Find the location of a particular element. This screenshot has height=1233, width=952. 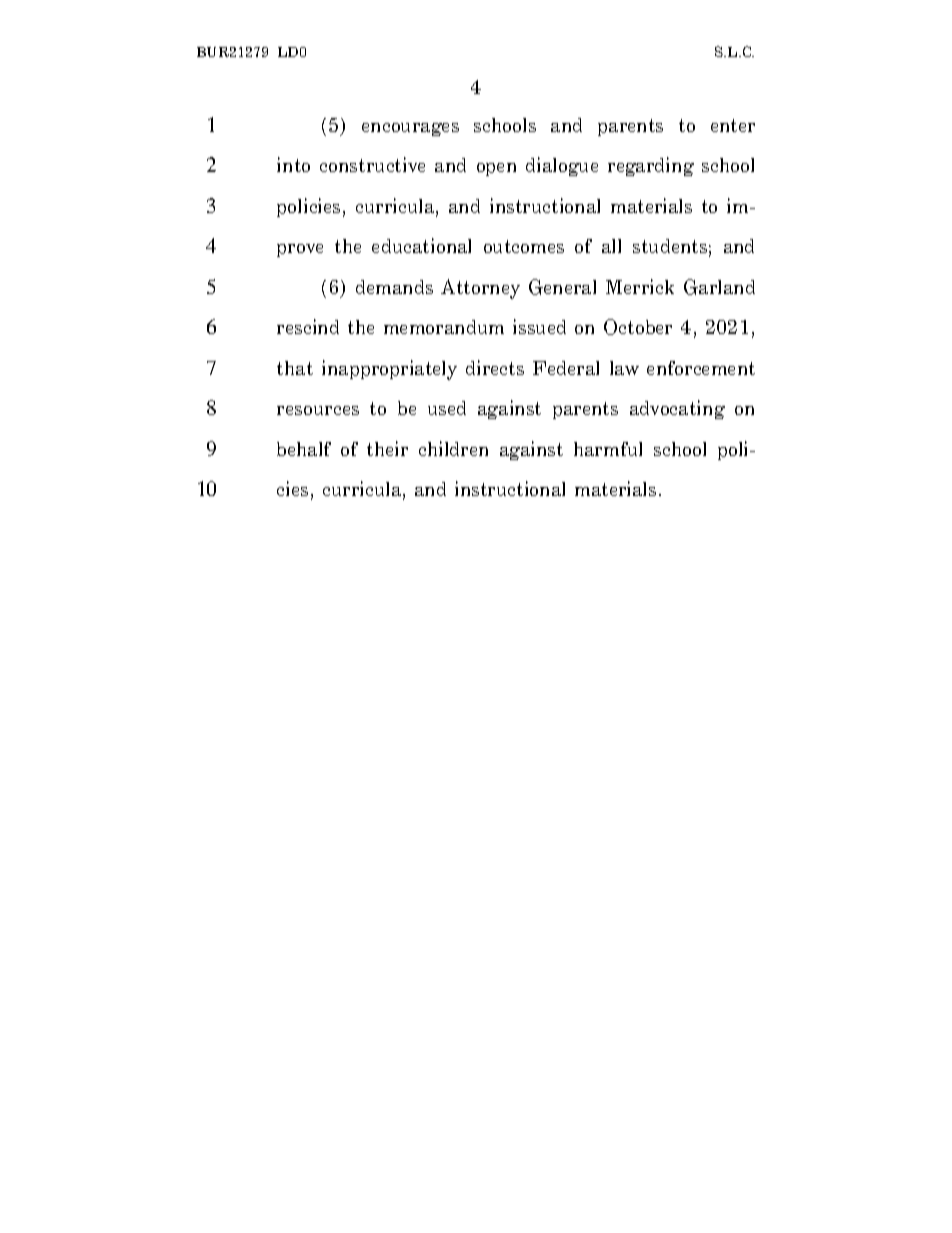

children is located at coordinates (453, 448).
